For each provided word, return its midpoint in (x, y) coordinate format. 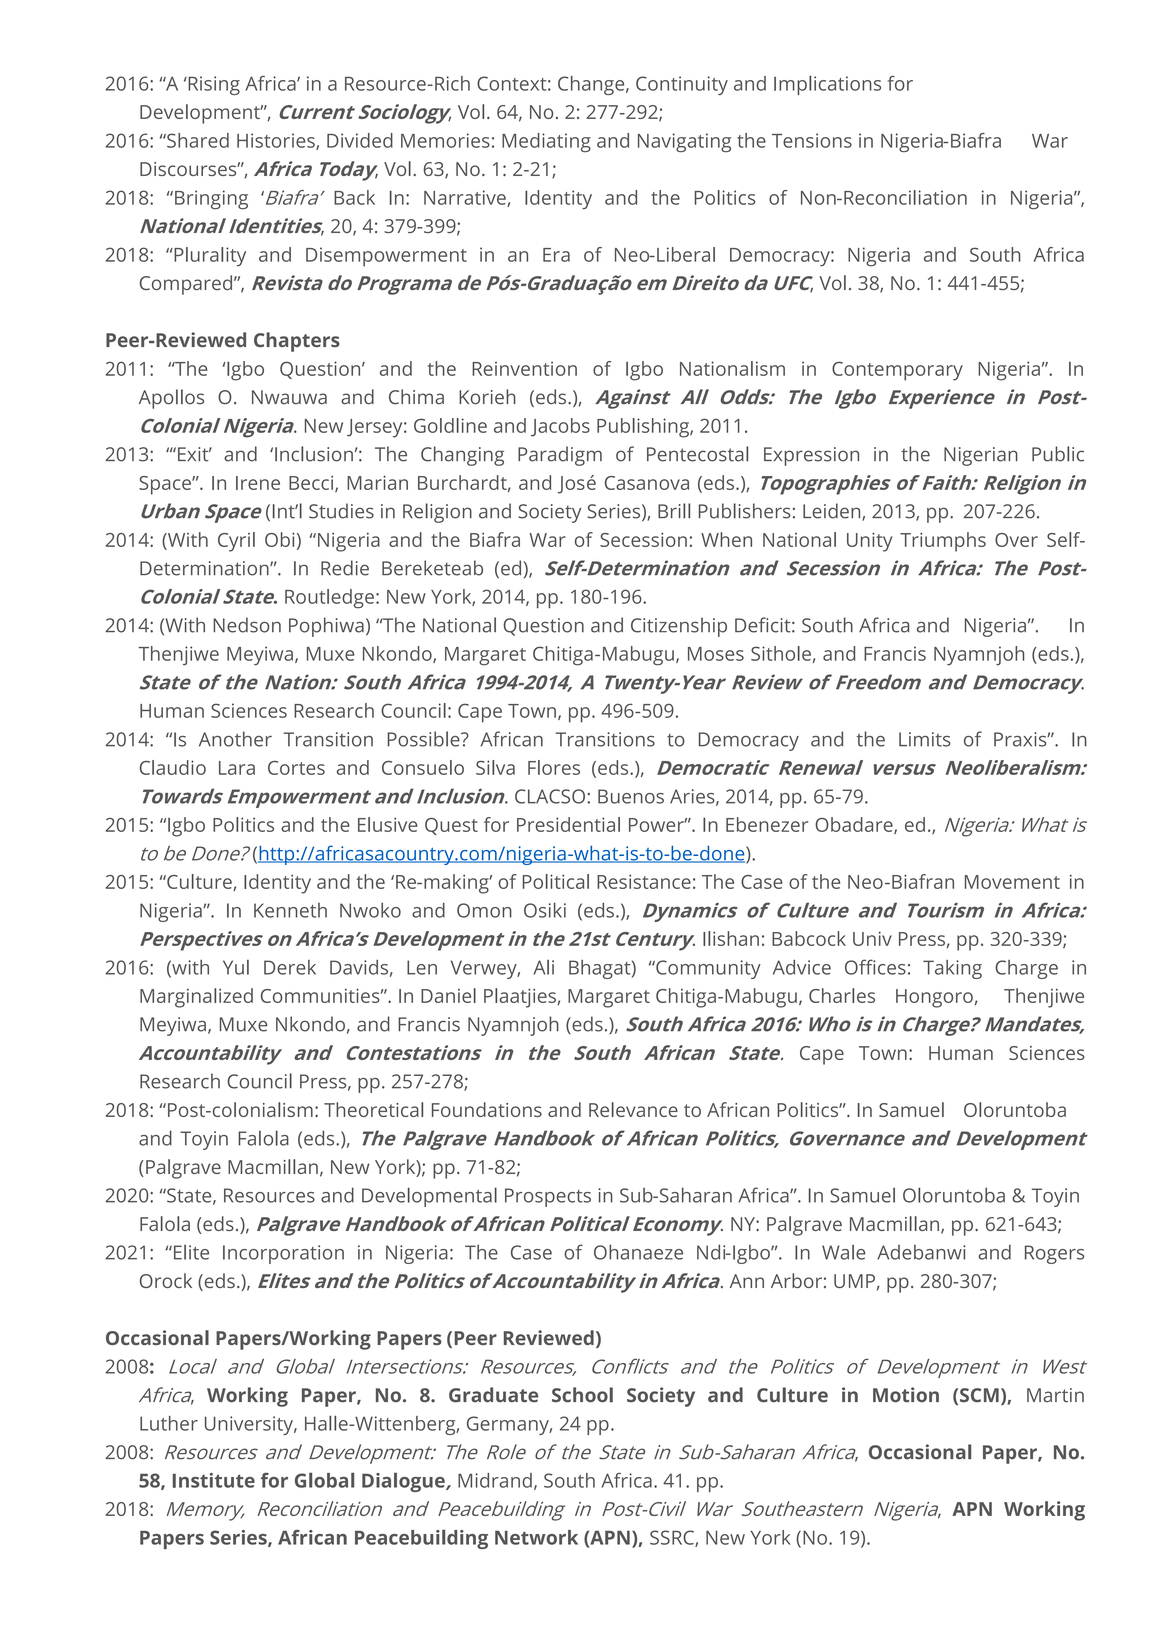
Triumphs (943, 542)
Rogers (1054, 1254)
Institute (214, 1480)
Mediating (546, 142)
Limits (925, 739)
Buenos (631, 796)
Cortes (296, 768)
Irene (258, 483)
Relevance (633, 1109)
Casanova (647, 483)
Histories (277, 141)
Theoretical (373, 1109)
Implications (827, 85)
